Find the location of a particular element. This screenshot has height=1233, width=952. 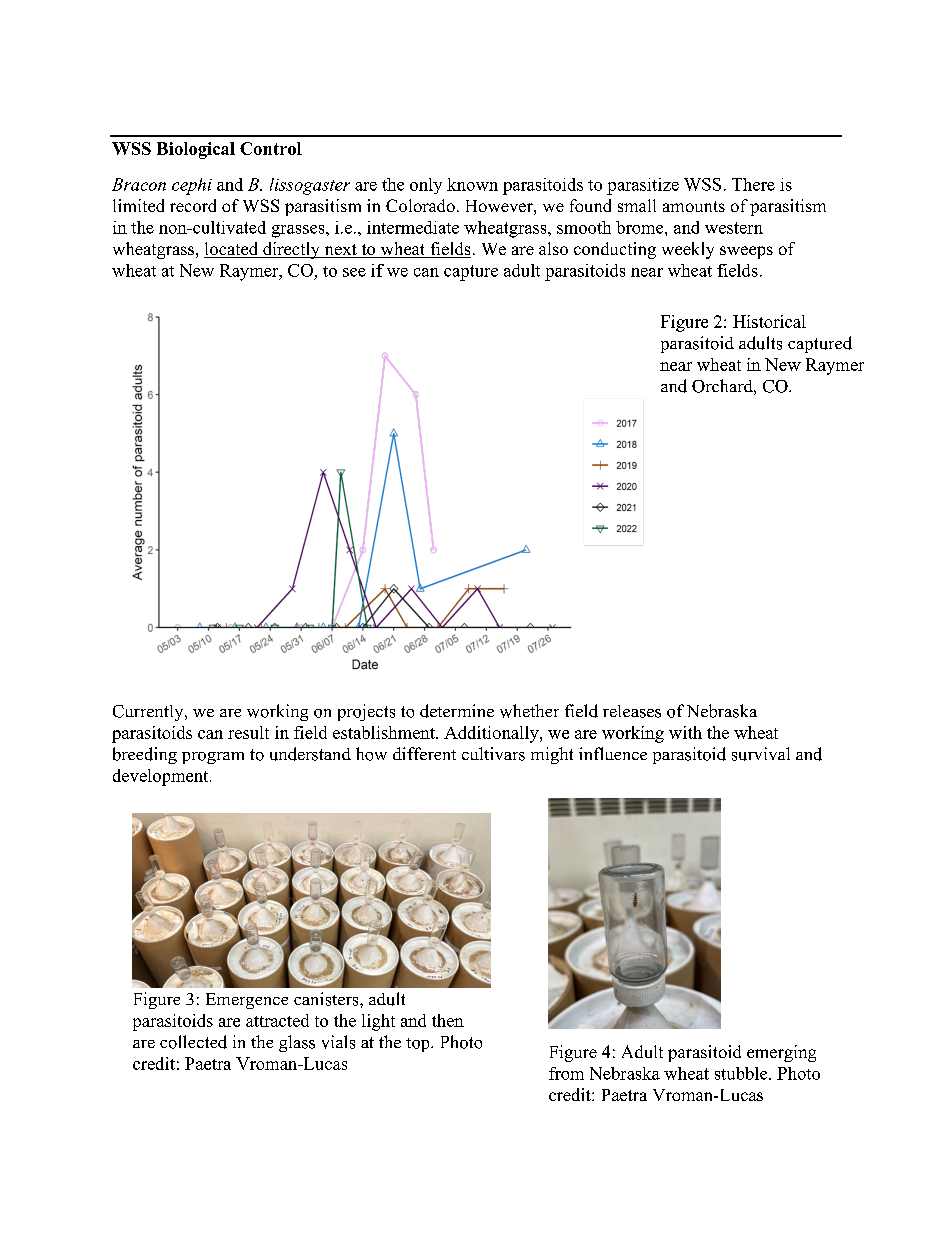

amounts is located at coordinates (694, 206).
